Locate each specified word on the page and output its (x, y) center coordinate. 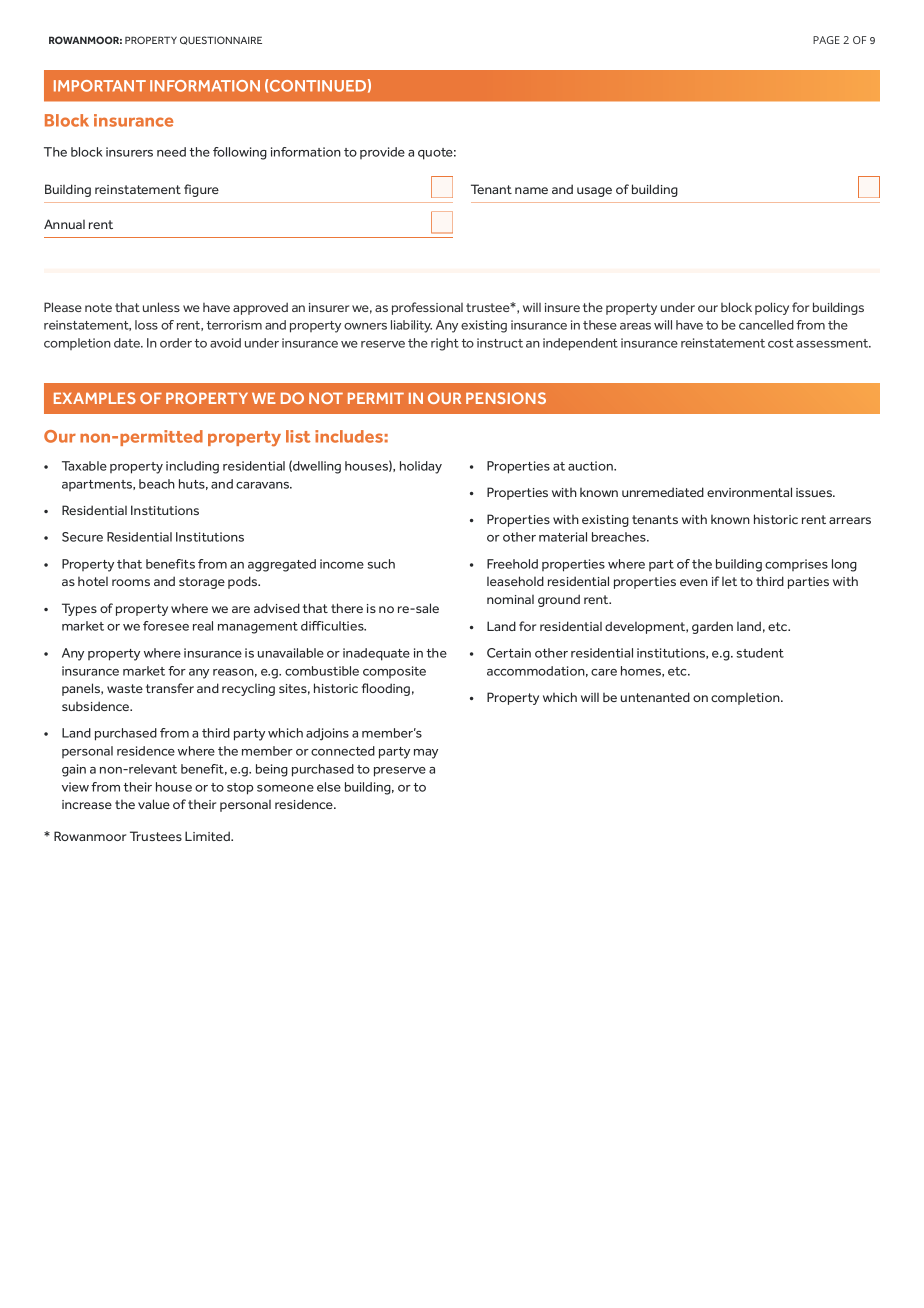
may (426, 754)
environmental (749, 492)
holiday (421, 467)
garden (712, 627)
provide (382, 153)
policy (772, 308)
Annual (64, 224)
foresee (166, 626)
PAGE (826, 40)
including (192, 467)
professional (427, 308)
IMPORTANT (100, 86)
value (154, 804)
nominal (510, 599)
